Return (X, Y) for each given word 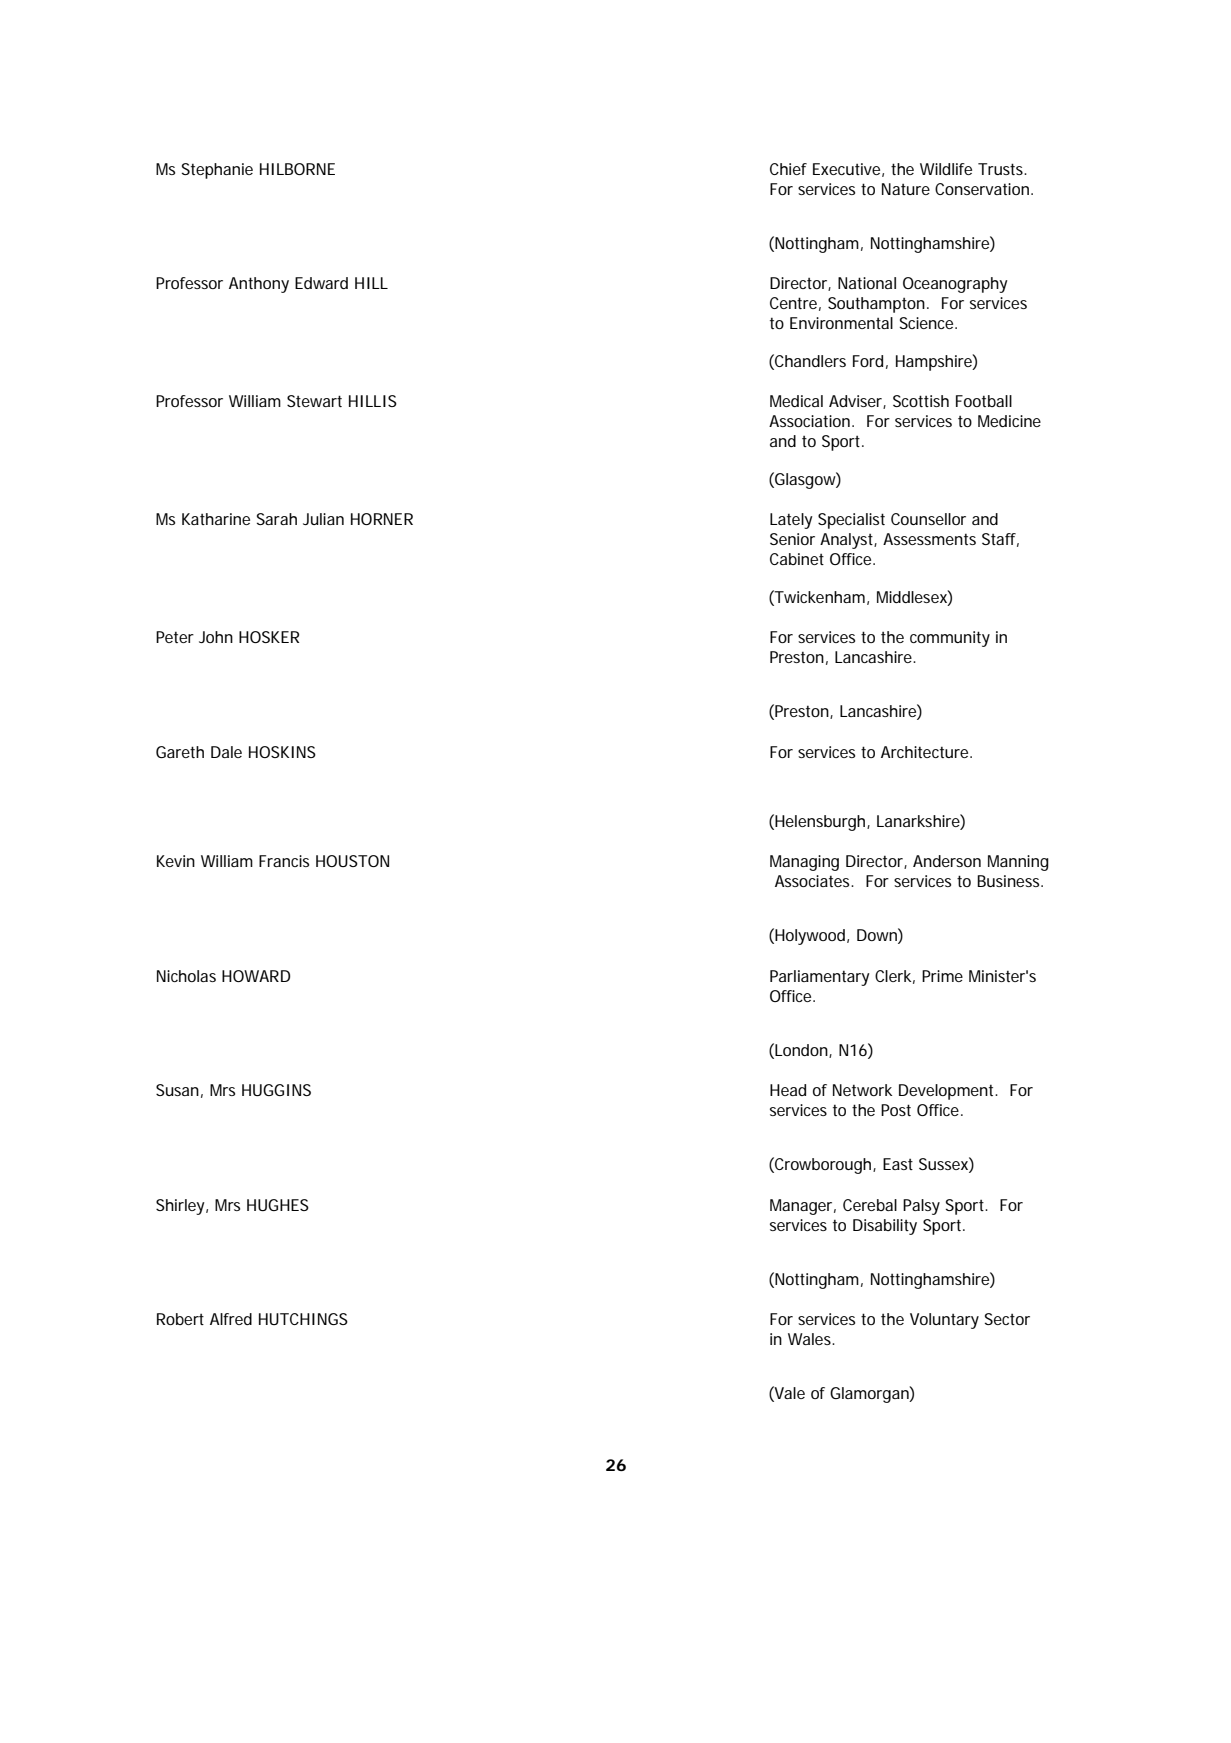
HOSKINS (282, 752)
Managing (804, 863)
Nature (906, 189)
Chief (788, 169)
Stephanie (217, 171)
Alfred (231, 1319)
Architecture (926, 752)
